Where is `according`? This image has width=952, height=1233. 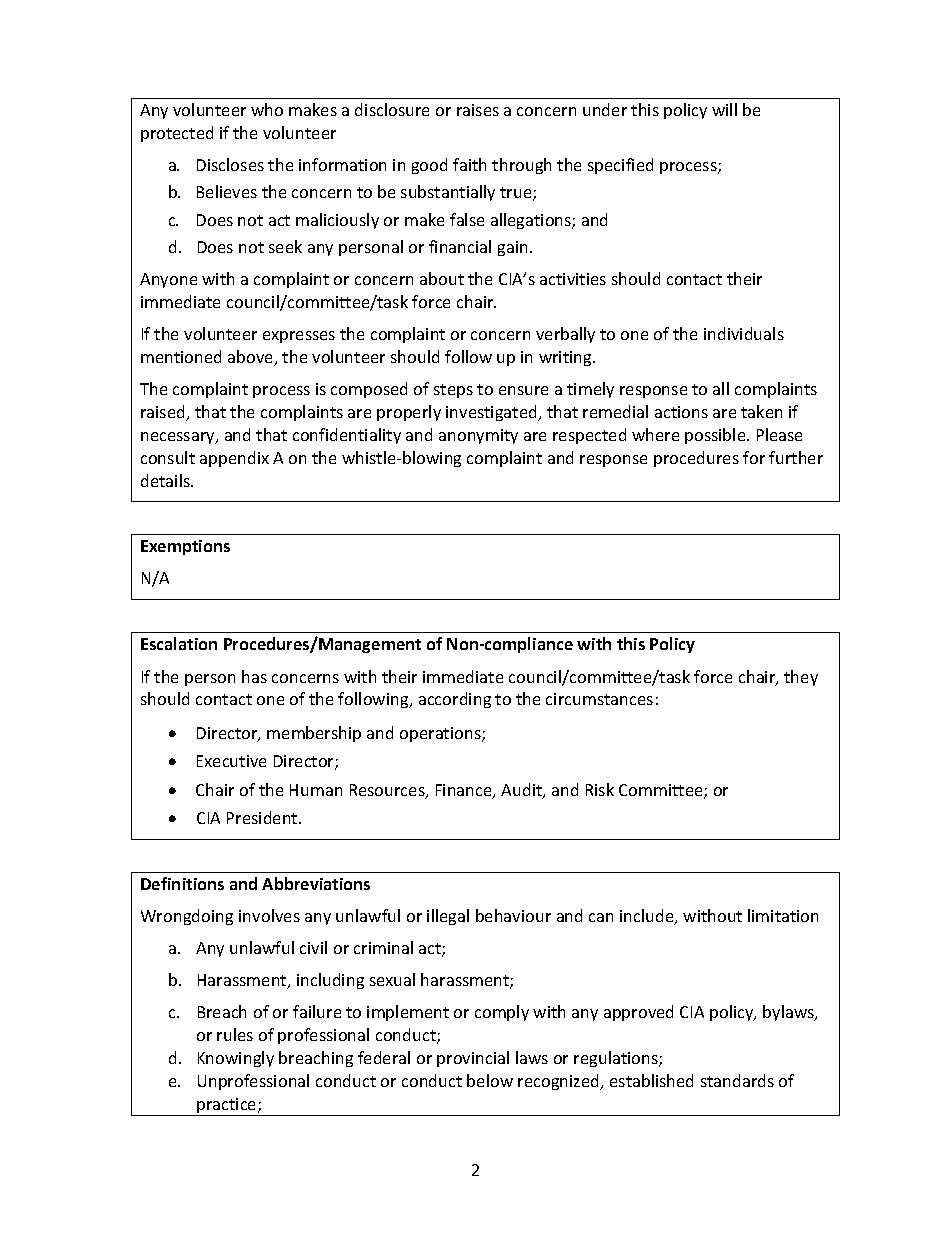 according is located at coordinates (455, 700).
